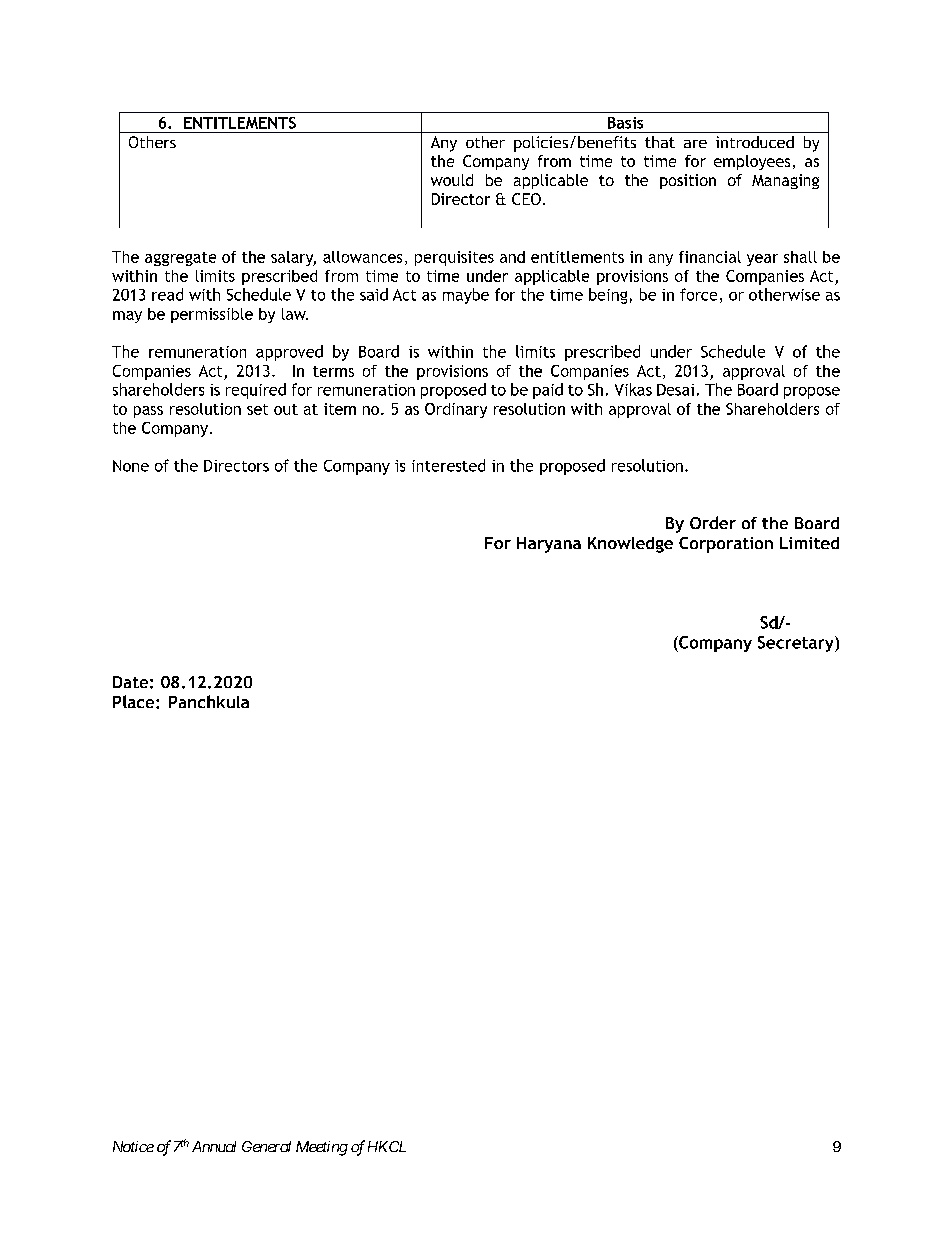 The height and width of the screenshot is (1233, 952). I want to click on Place, so click(135, 701).
